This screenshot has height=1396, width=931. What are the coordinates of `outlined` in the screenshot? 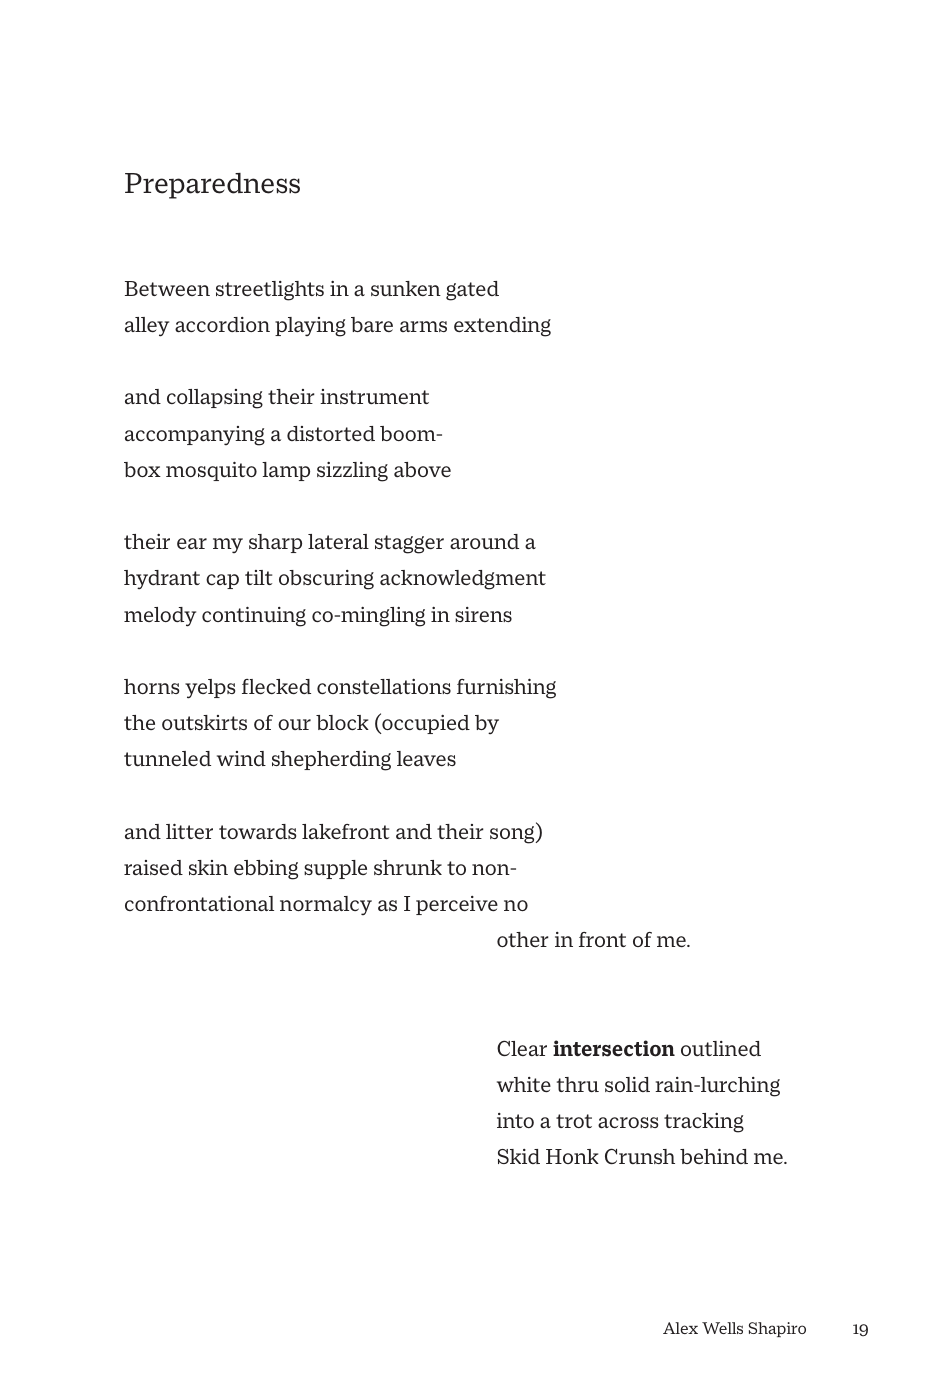 It's located at (721, 1048).
